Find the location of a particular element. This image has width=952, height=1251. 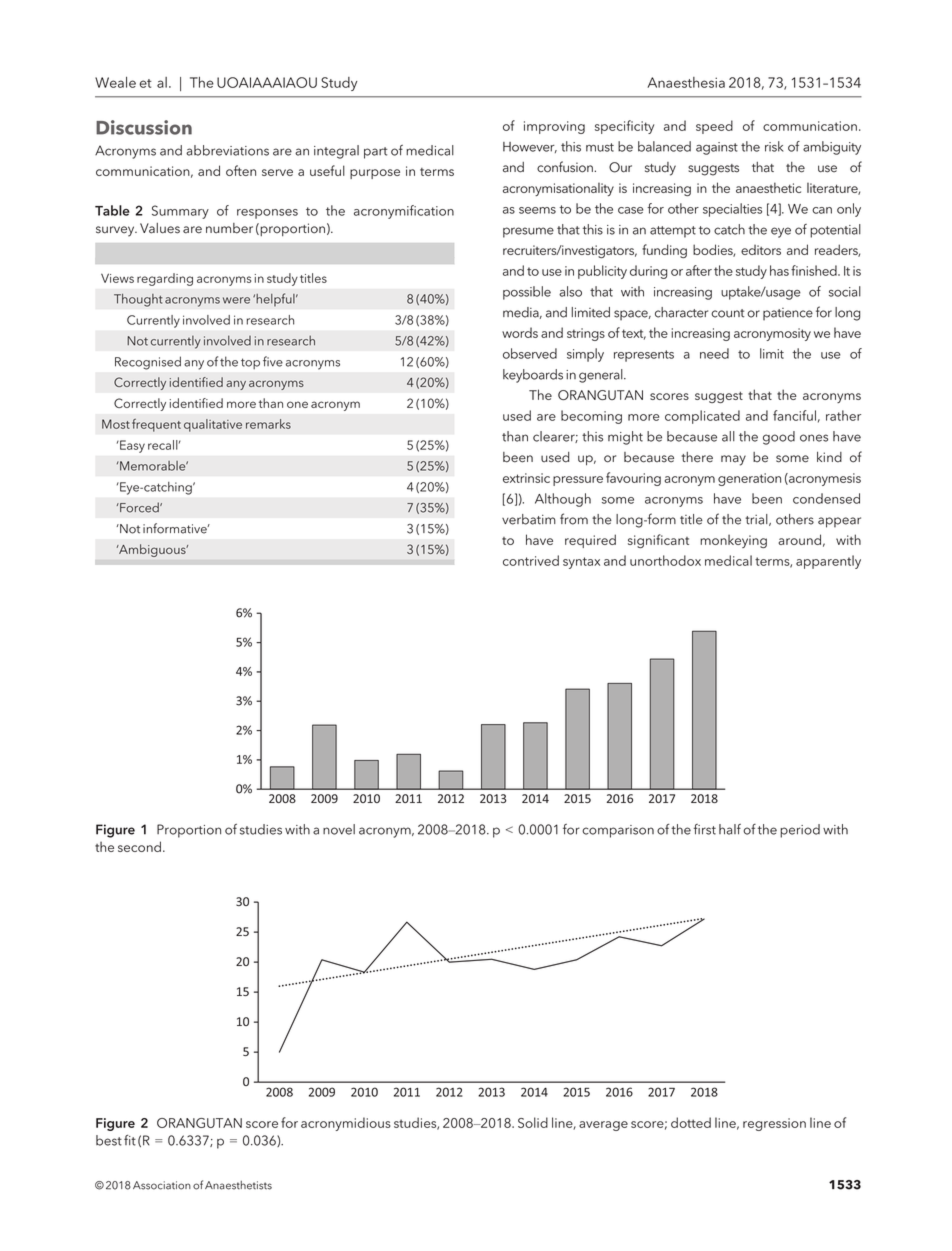

need is located at coordinates (714, 353).
